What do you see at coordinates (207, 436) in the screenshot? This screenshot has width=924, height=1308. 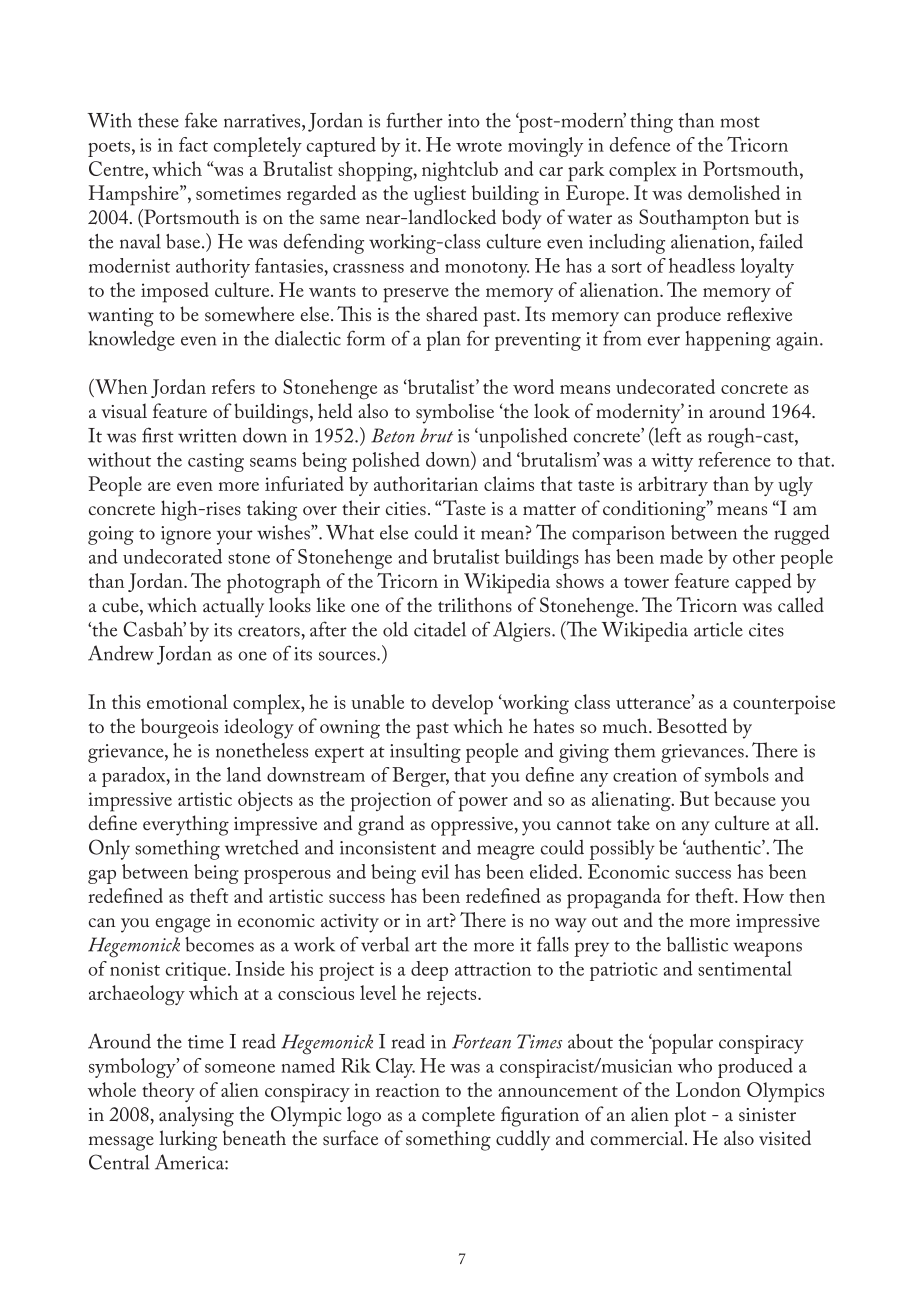 I see `written` at bounding box center [207, 436].
